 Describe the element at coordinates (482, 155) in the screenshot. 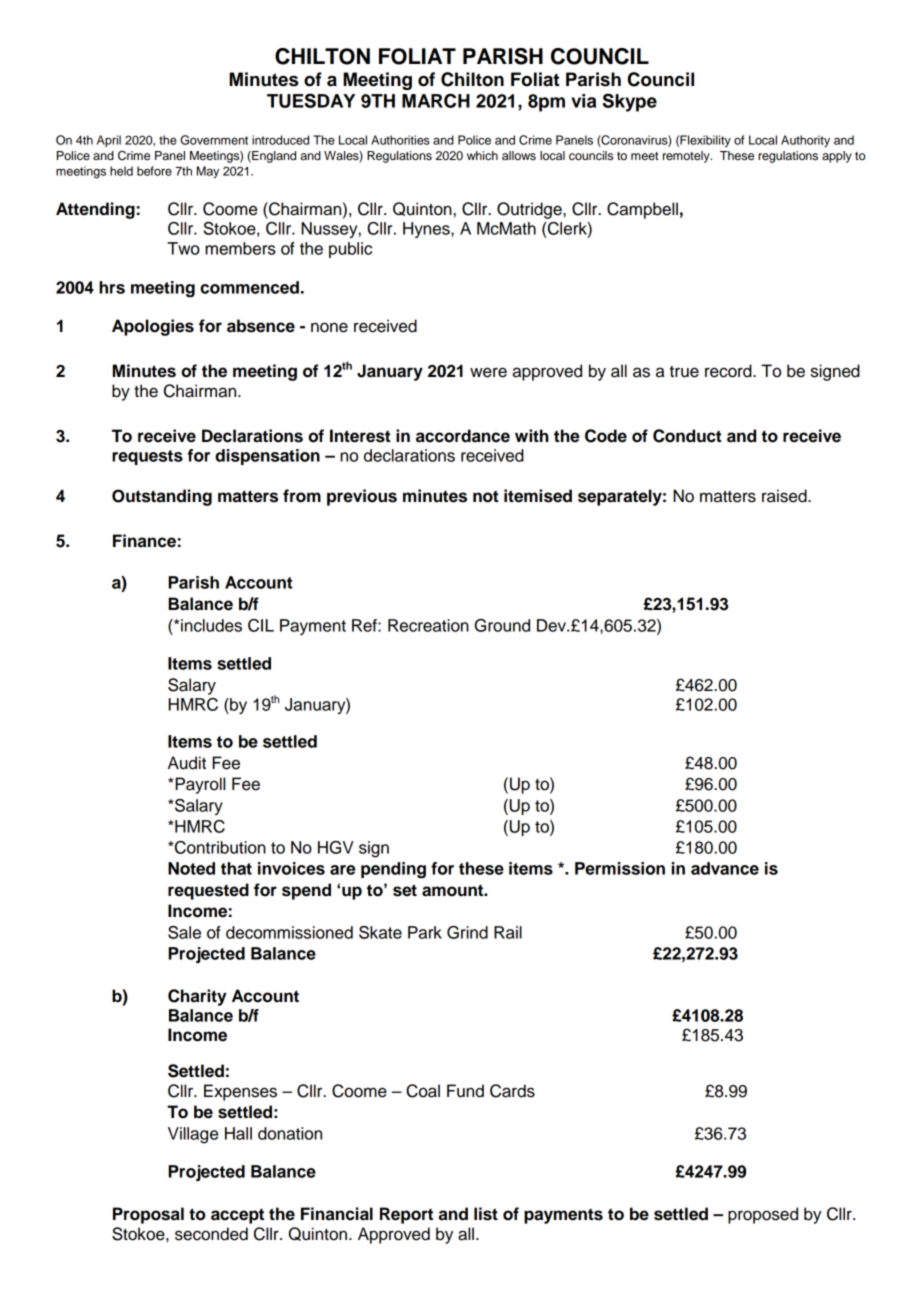

I see `which` at that location.
